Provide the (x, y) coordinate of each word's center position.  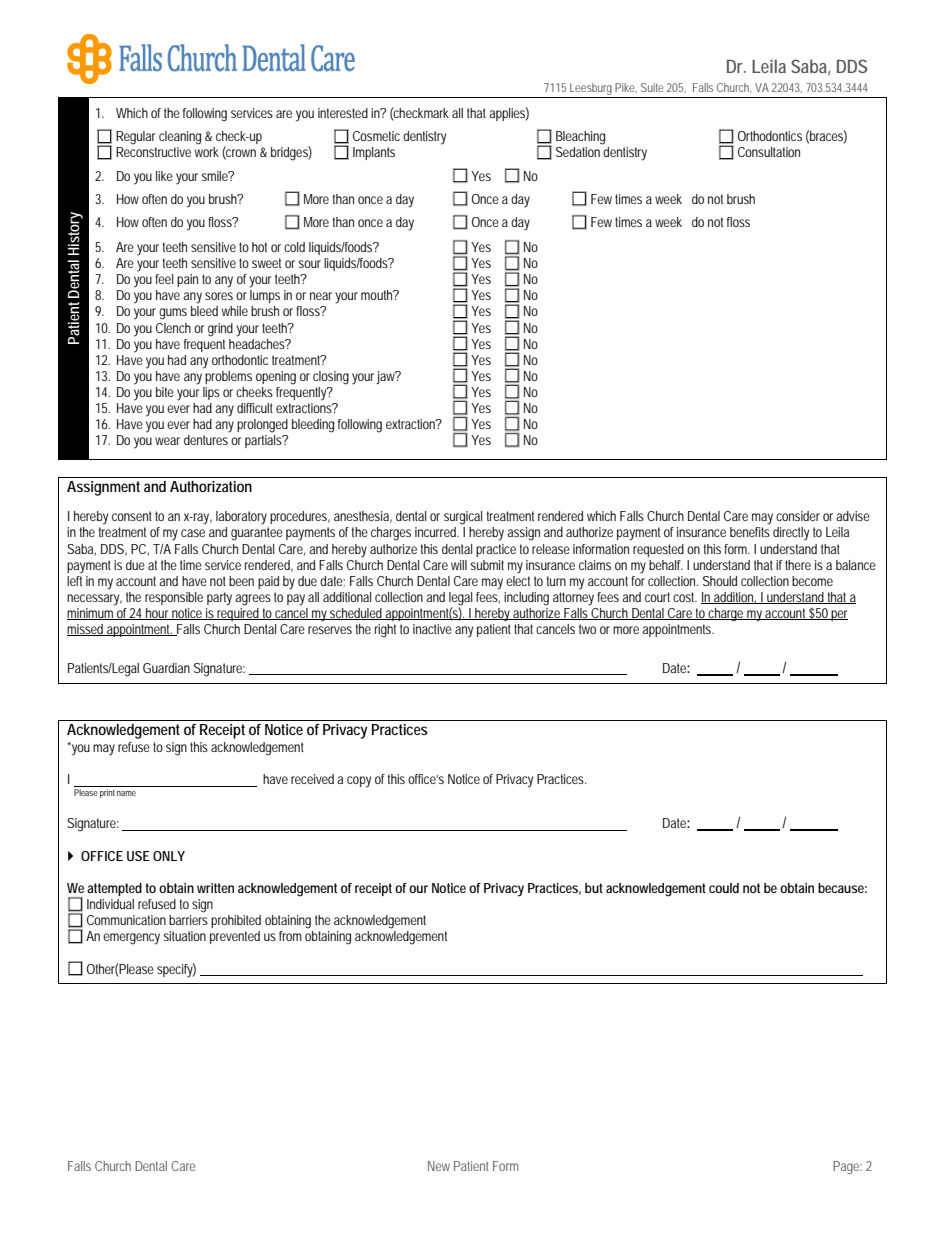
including (526, 599)
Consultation (769, 152)
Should (720, 581)
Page (847, 1167)
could (724, 888)
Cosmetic (376, 136)
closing (331, 378)
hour (158, 614)
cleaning (180, 138)
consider (798, 516)
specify (176, 970)
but (594, 888)
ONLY (169, 856)
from (290, 936)
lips (211, 393)
